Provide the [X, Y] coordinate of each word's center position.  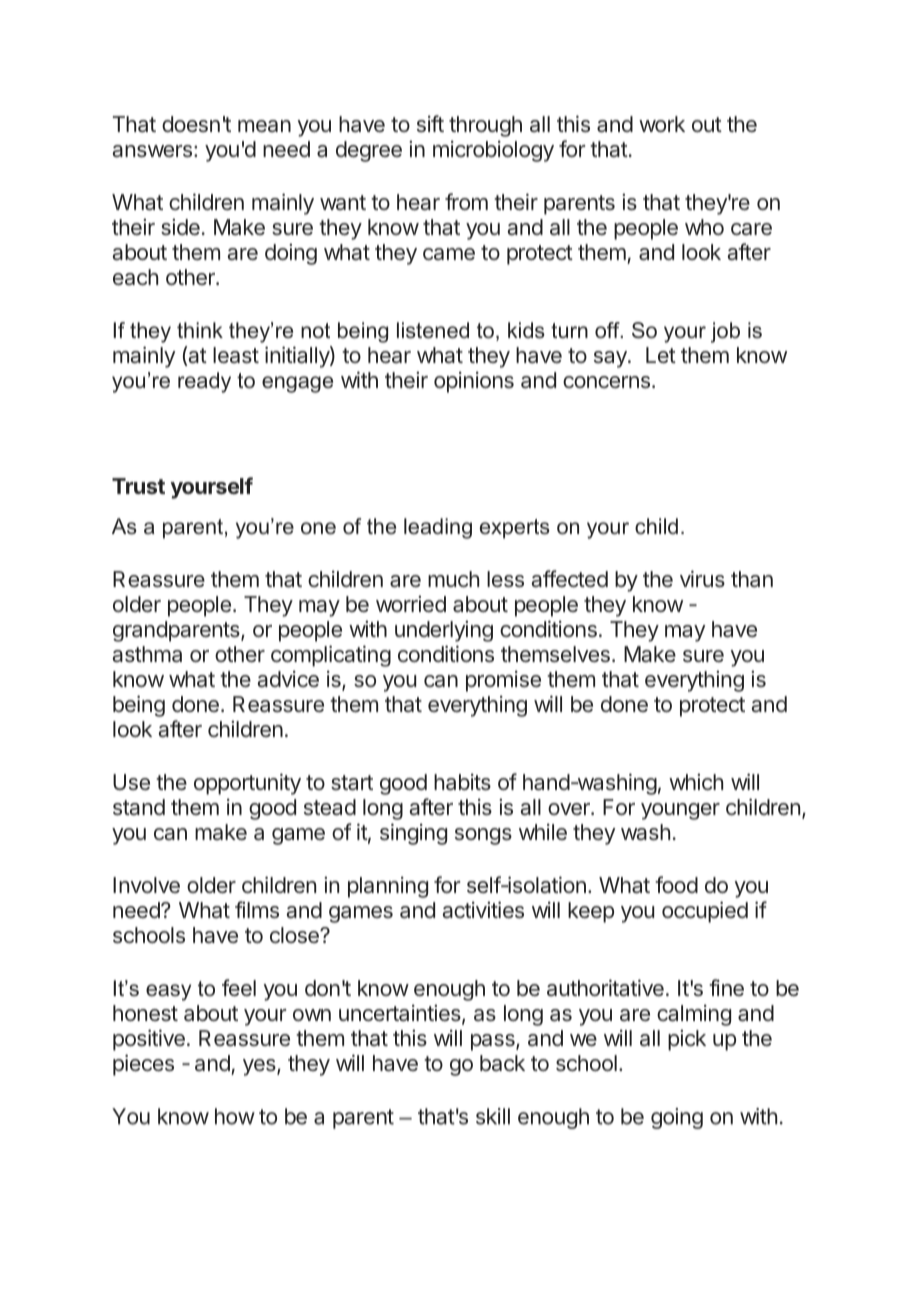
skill [493, 1116]
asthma [147, 654]
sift [430, 123]
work [662, 124]
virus [702, 578]
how [235, 1116]
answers [152, 151]
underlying [444, 631]
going [677, 1118]
